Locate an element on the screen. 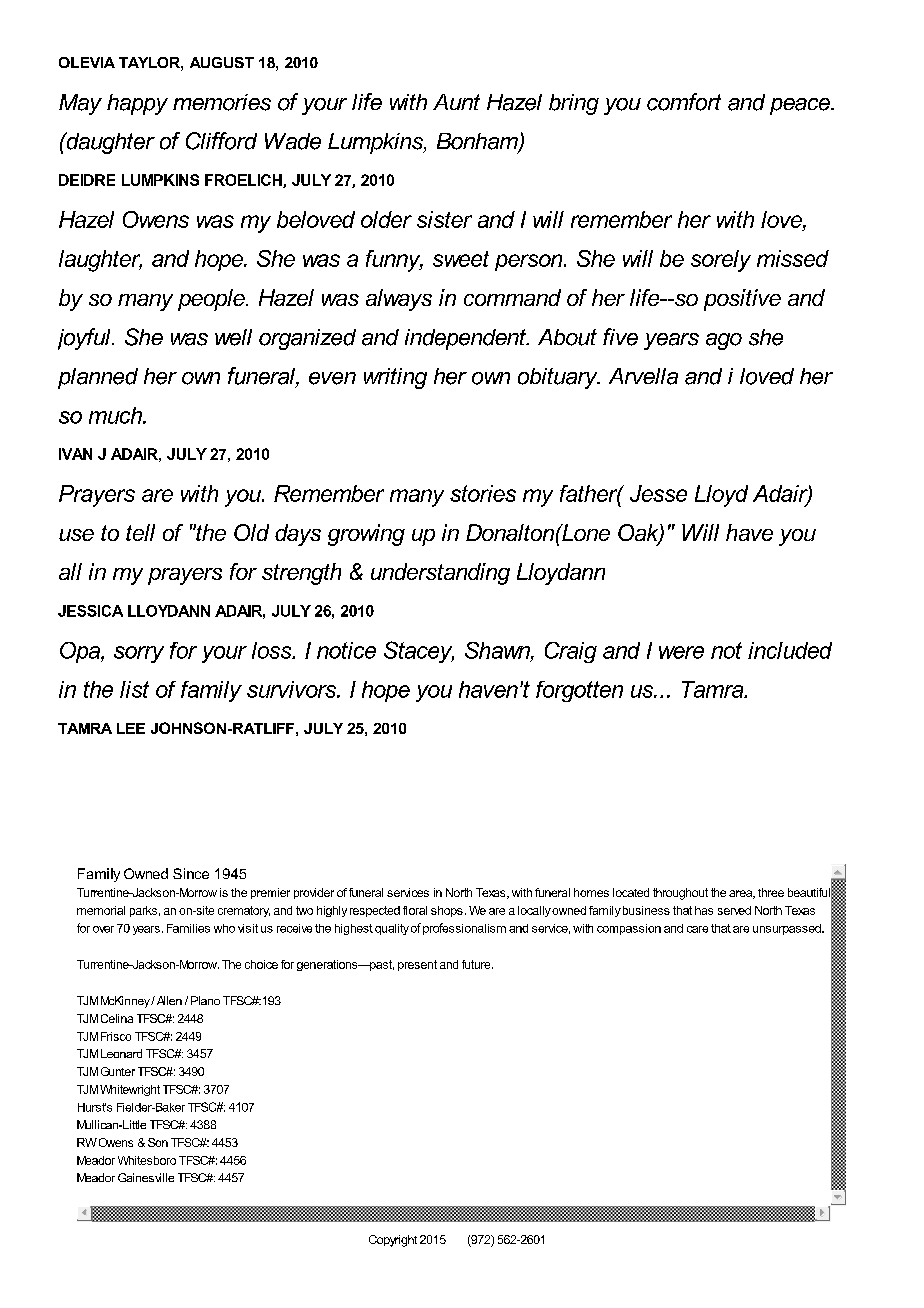  were is located at coordinates (681, 652).
